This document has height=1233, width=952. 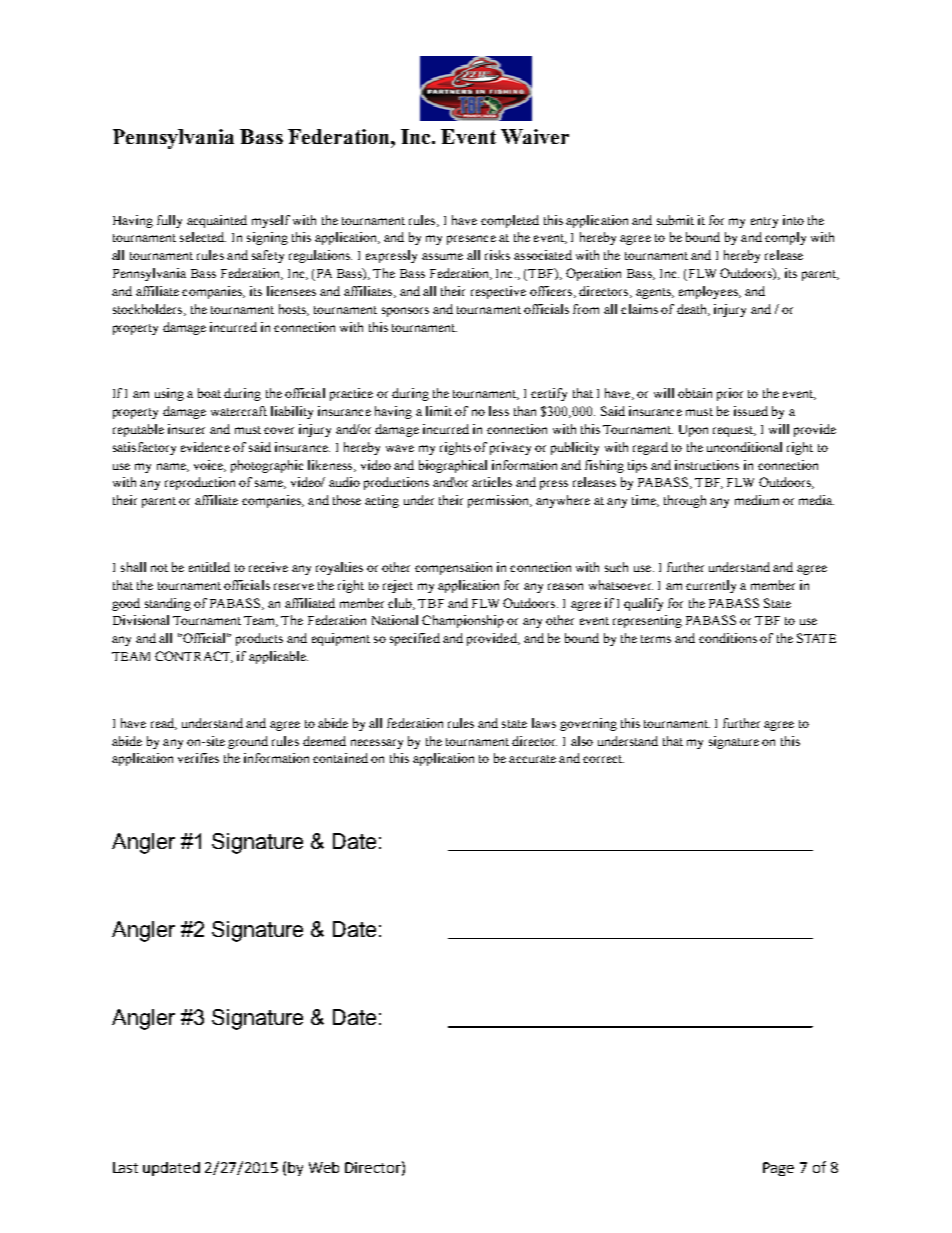 What do you see at coordinates (603, 759) in the document?
I see `correct` at bounding box center [603, 759].
